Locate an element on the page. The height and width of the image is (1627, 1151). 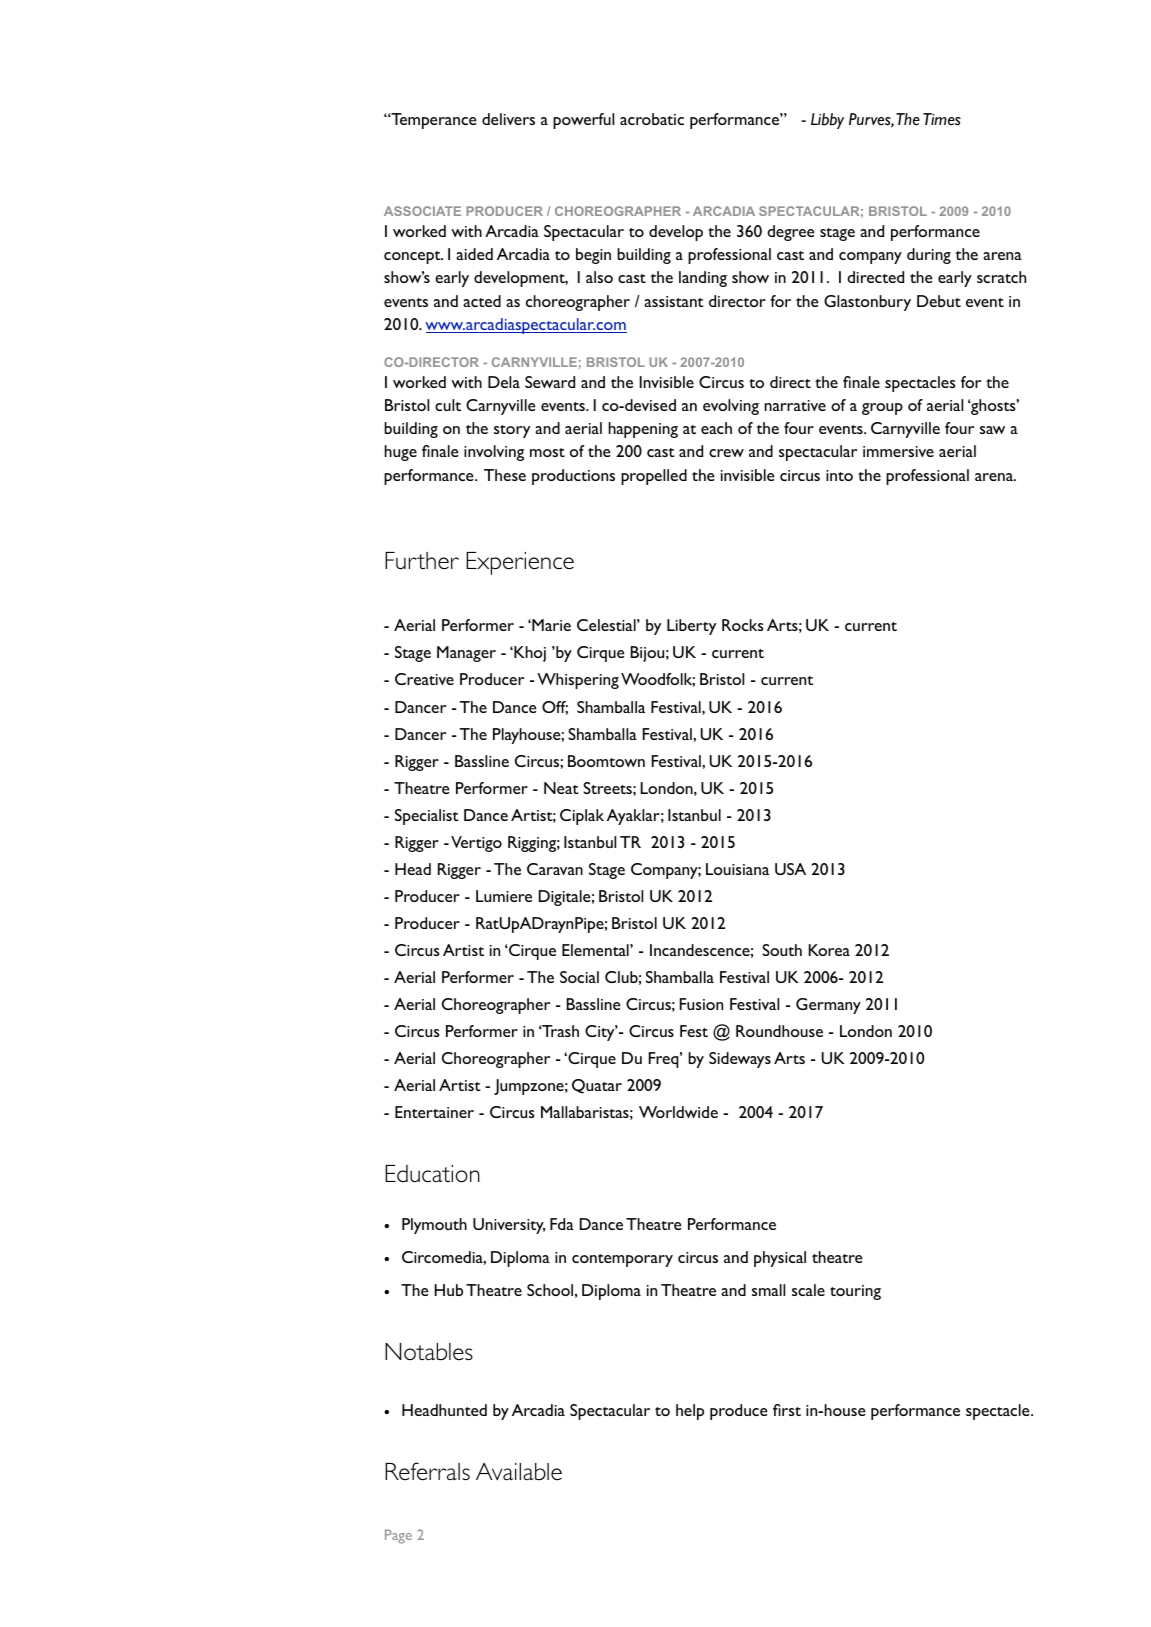
Vertigo is located at coordinates (476, 844).
